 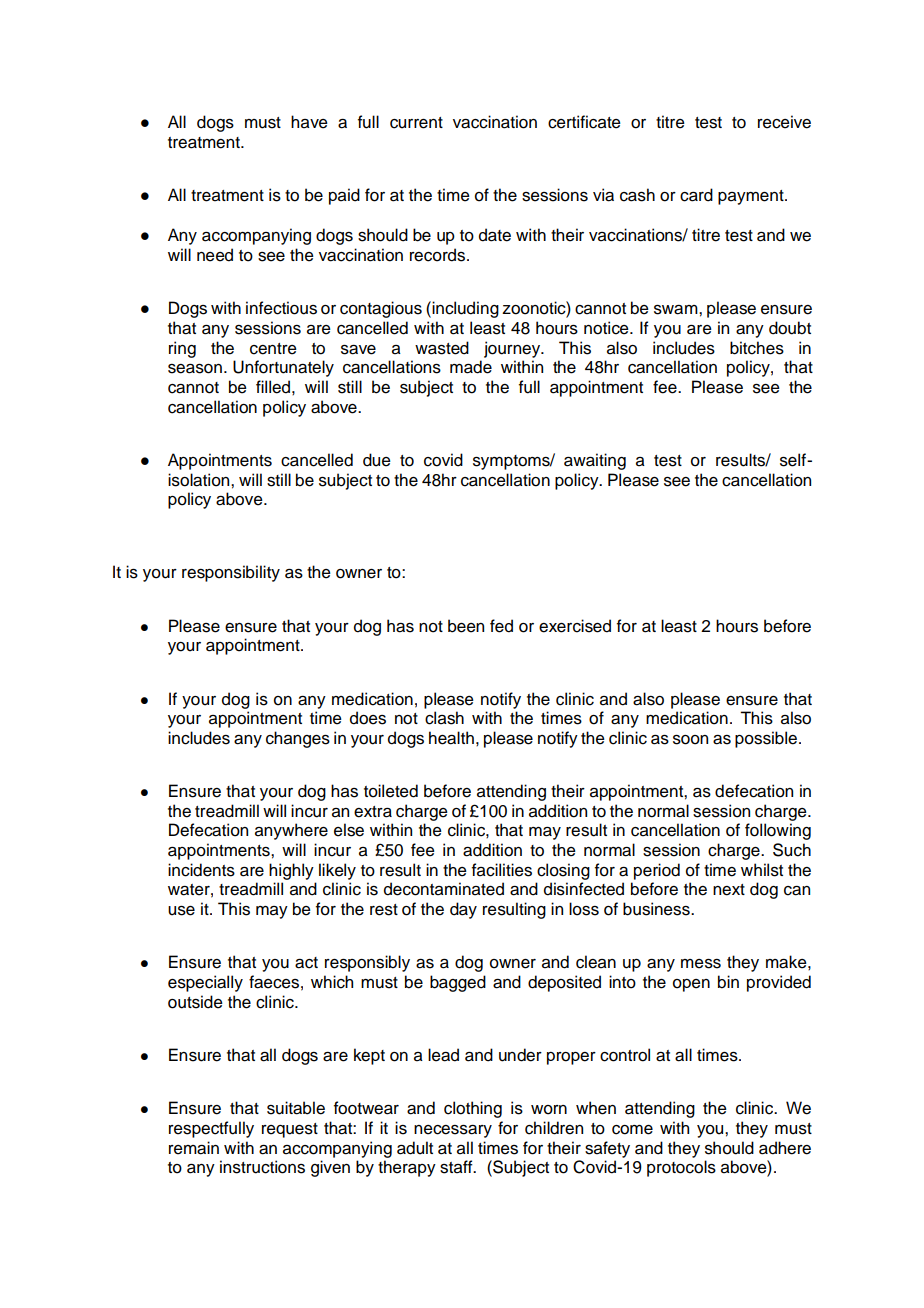 I want to click on have, so click(x=309, y=122).
